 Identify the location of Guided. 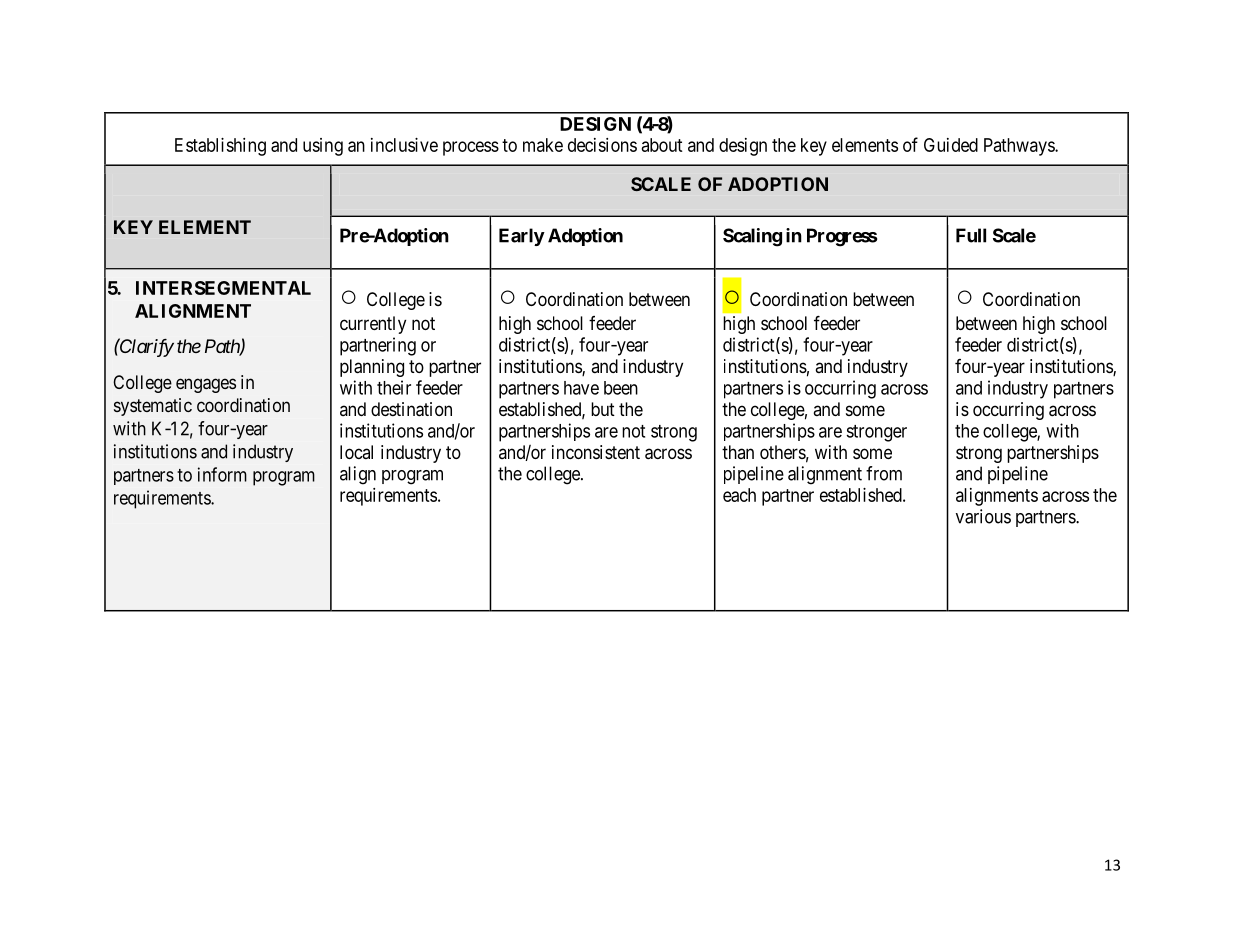
(951, 145).
